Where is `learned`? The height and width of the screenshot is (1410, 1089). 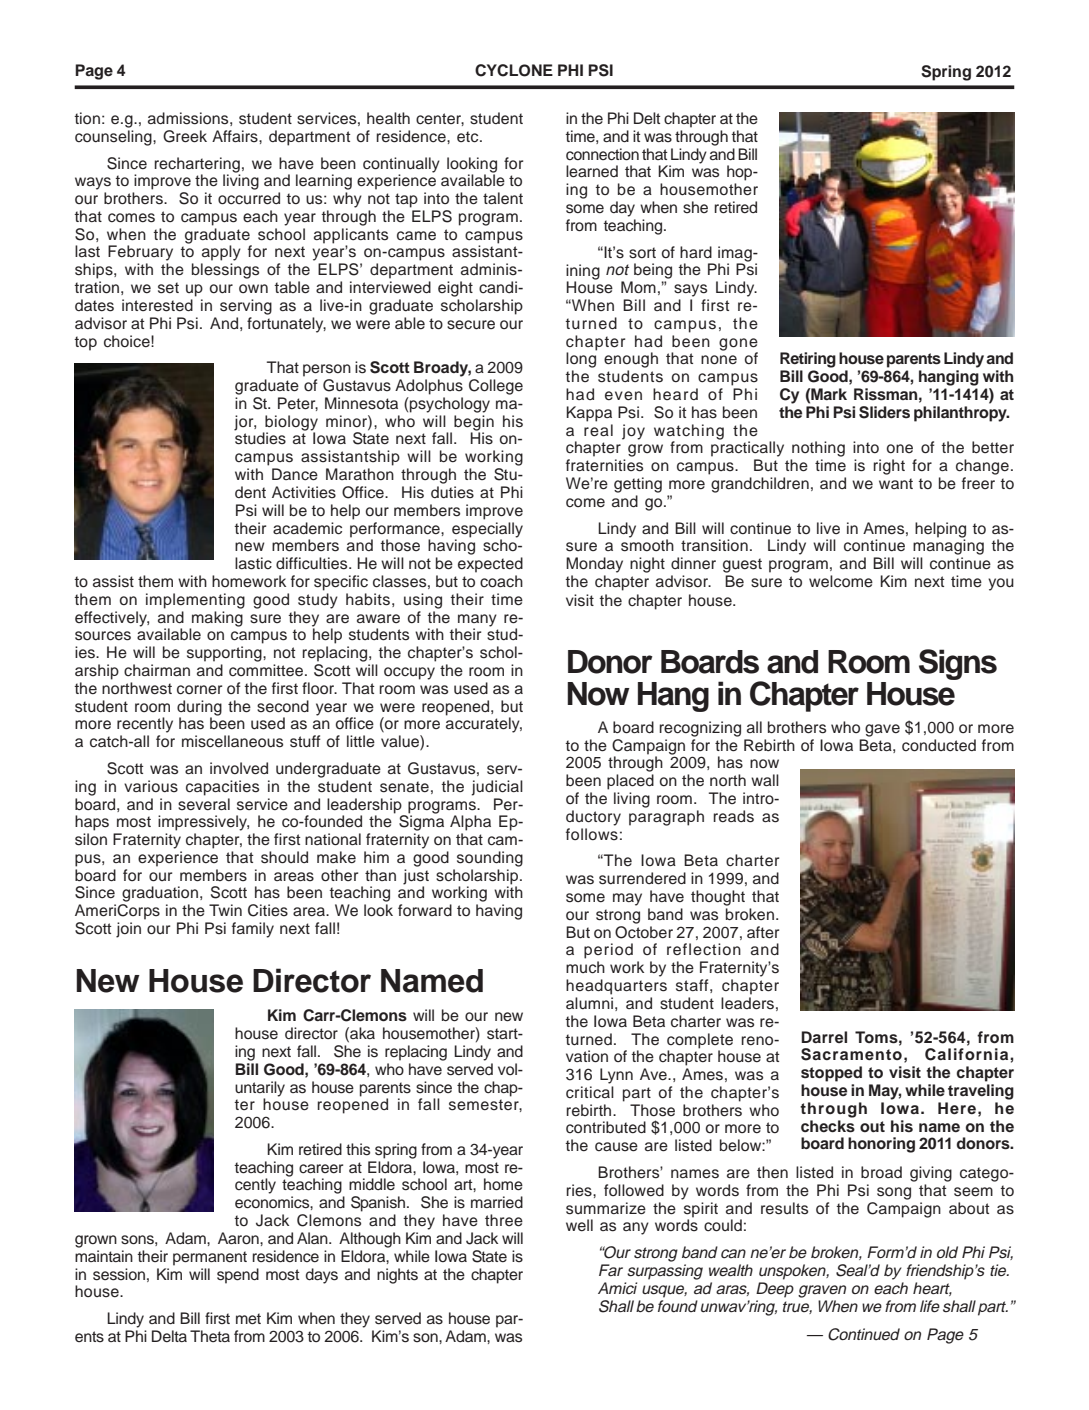 learned is located at coordinates (592, 171).
